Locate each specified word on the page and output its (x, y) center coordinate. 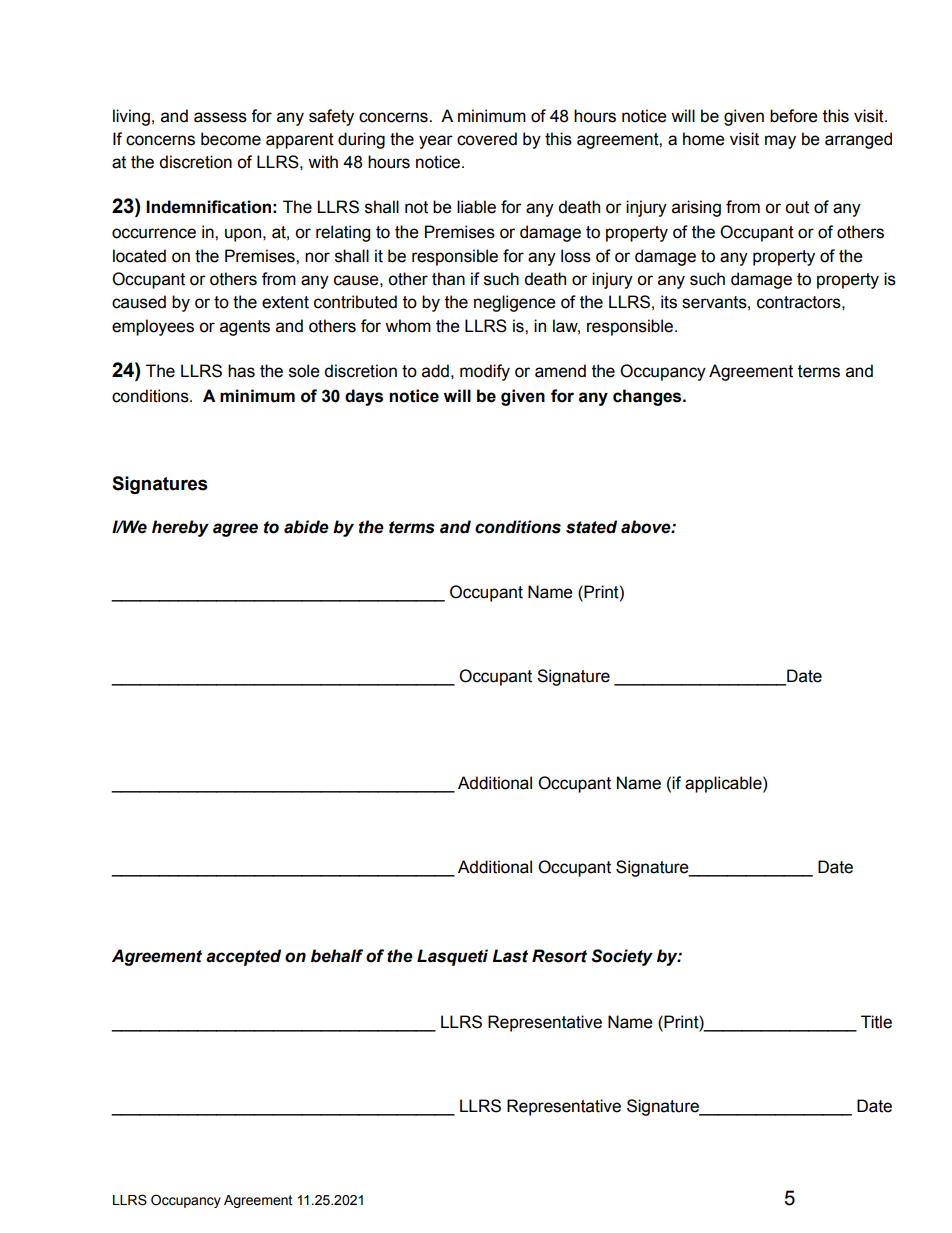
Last (510, 956)
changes (648, 397)
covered (487, 139)
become (231, 139)
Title (876, 1022)
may (780, 142)
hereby (180, 528)
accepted (243, 957)
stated (591, 527)
